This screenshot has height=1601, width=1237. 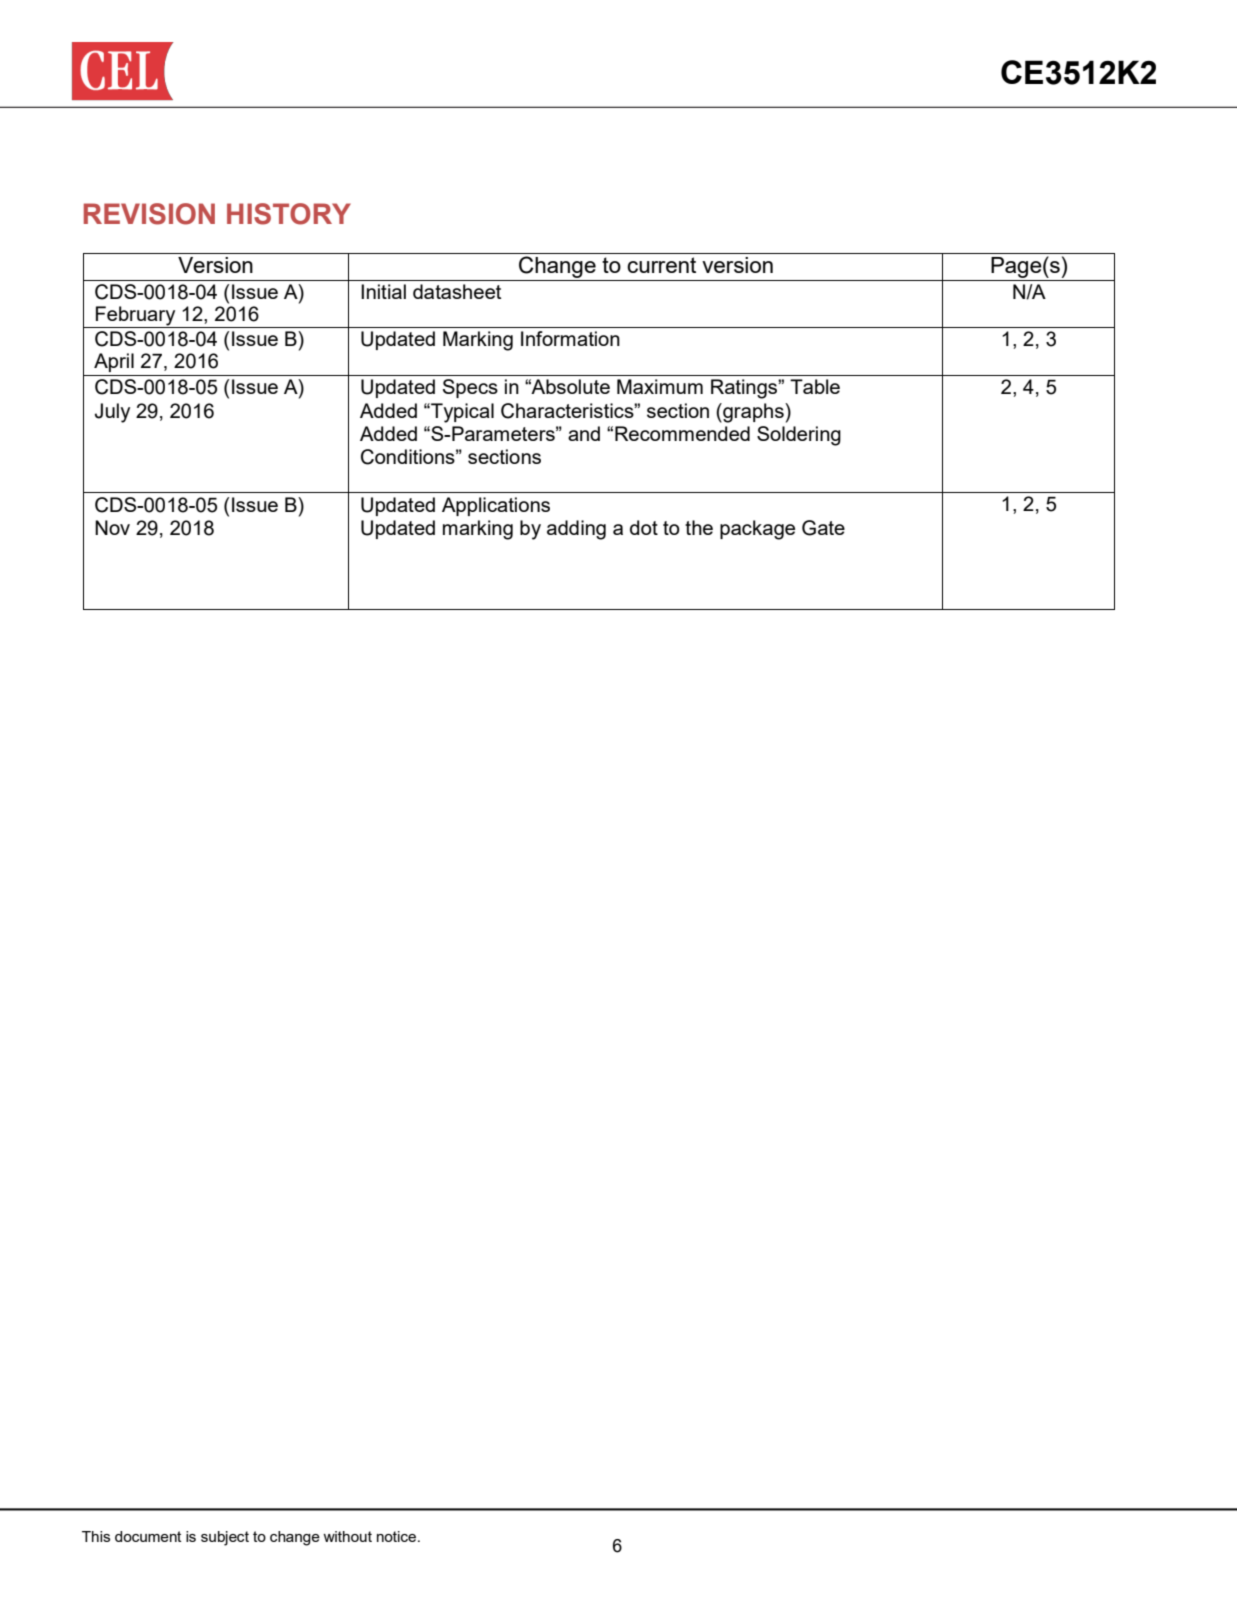 I want to click on package, so click(x=757, y=530).
